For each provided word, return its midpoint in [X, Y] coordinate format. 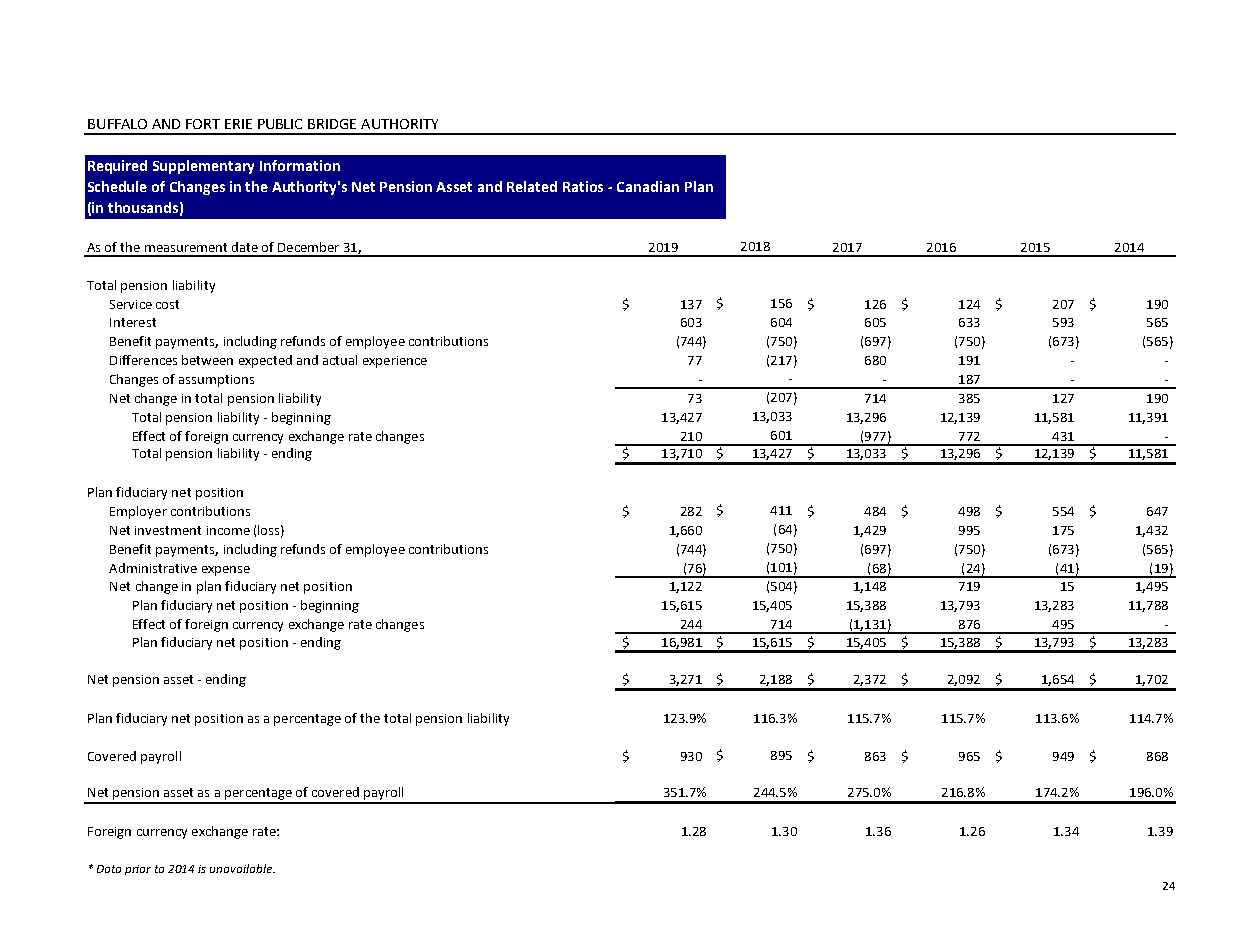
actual [340, 360]
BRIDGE [332, 124]
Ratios [583, 186]
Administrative [153, 568]
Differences [143, 360]
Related [532, 186]
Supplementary [203, 167]
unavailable [242, 868]
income [228, 530]
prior [138, 870]
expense [226, 571]
